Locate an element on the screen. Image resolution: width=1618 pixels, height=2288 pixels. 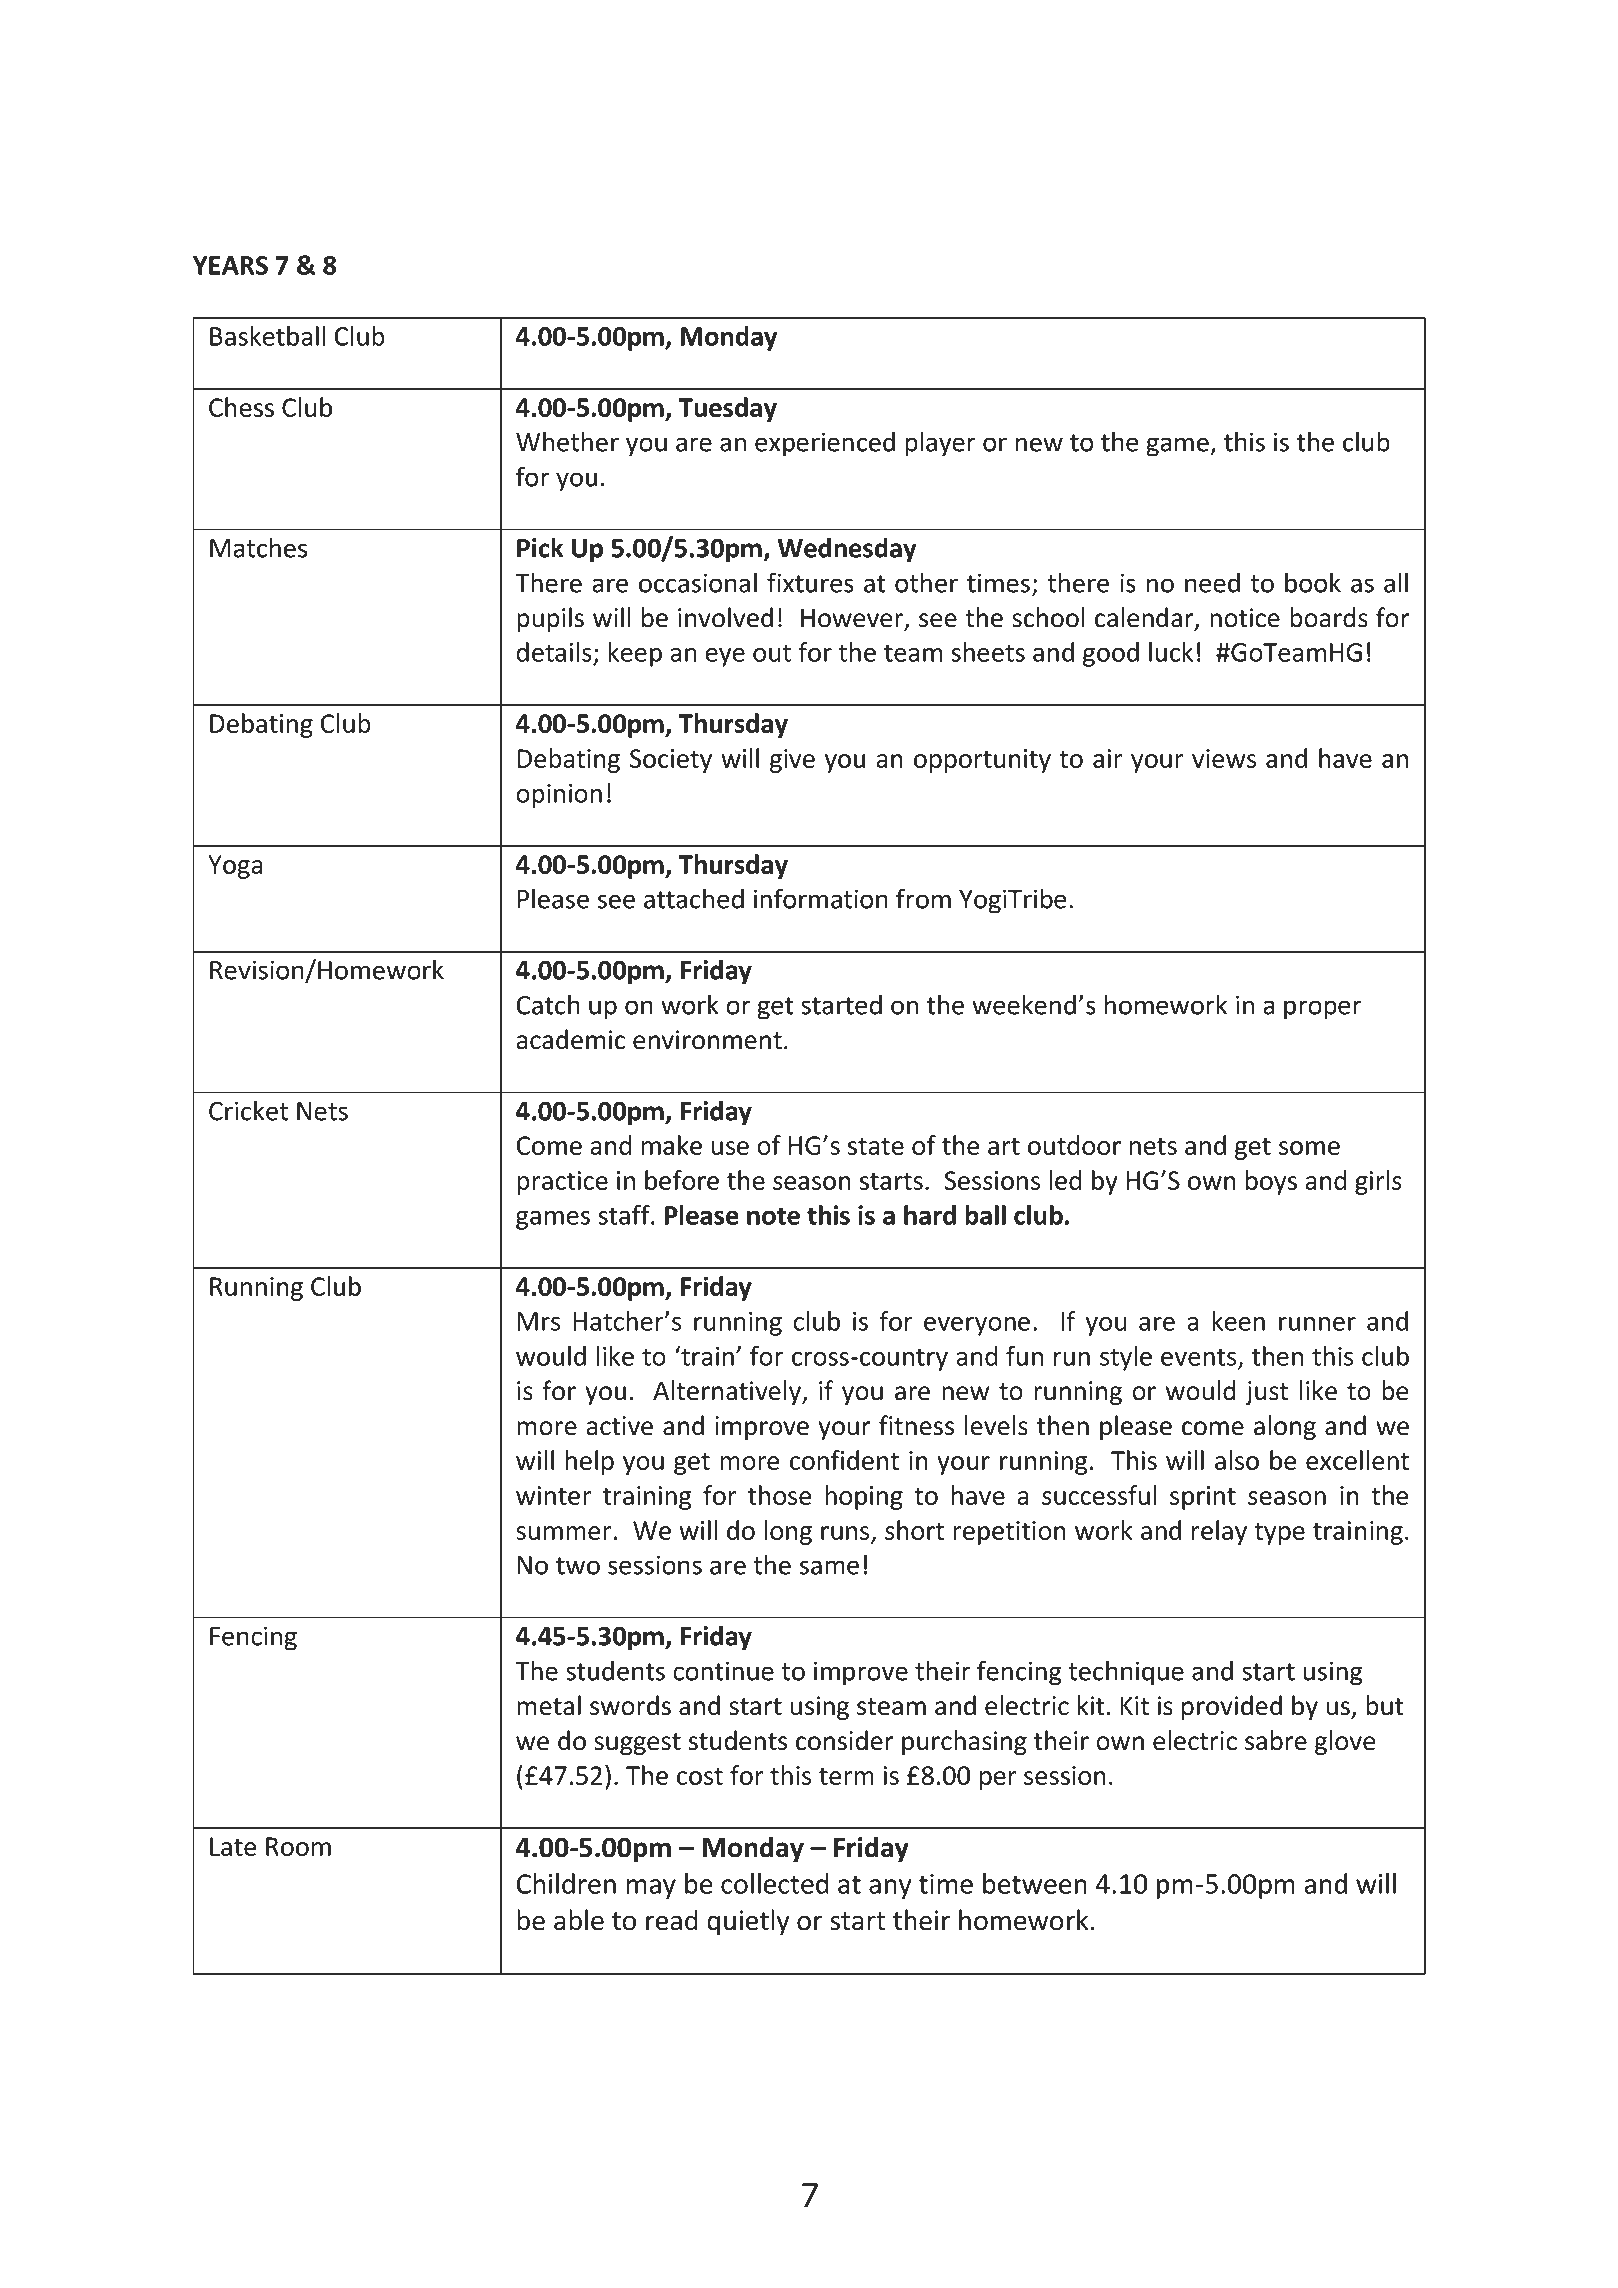
views is located at coordinates (1224, 758).
